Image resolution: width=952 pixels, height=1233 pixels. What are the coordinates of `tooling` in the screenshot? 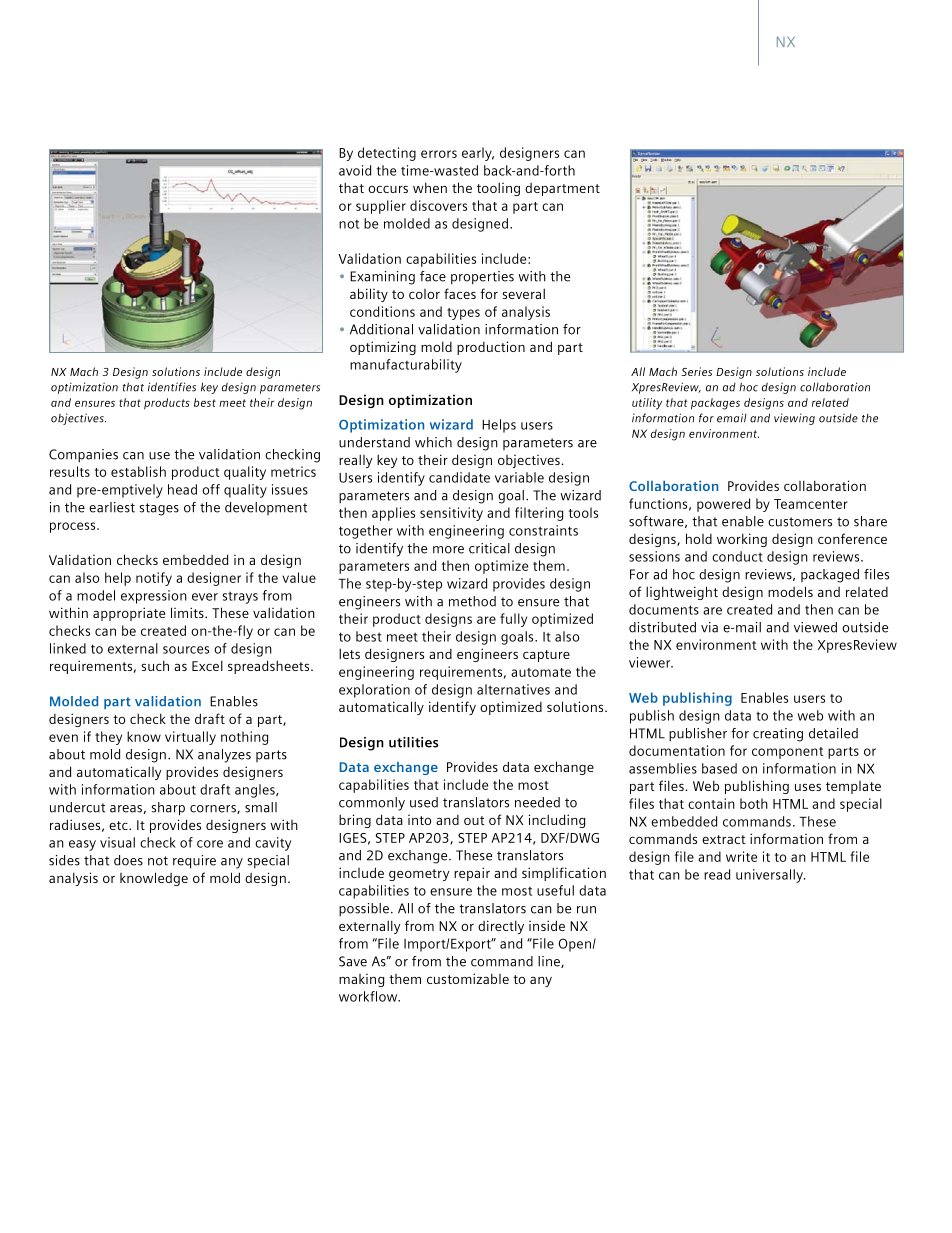 It's located at (498, 189).
